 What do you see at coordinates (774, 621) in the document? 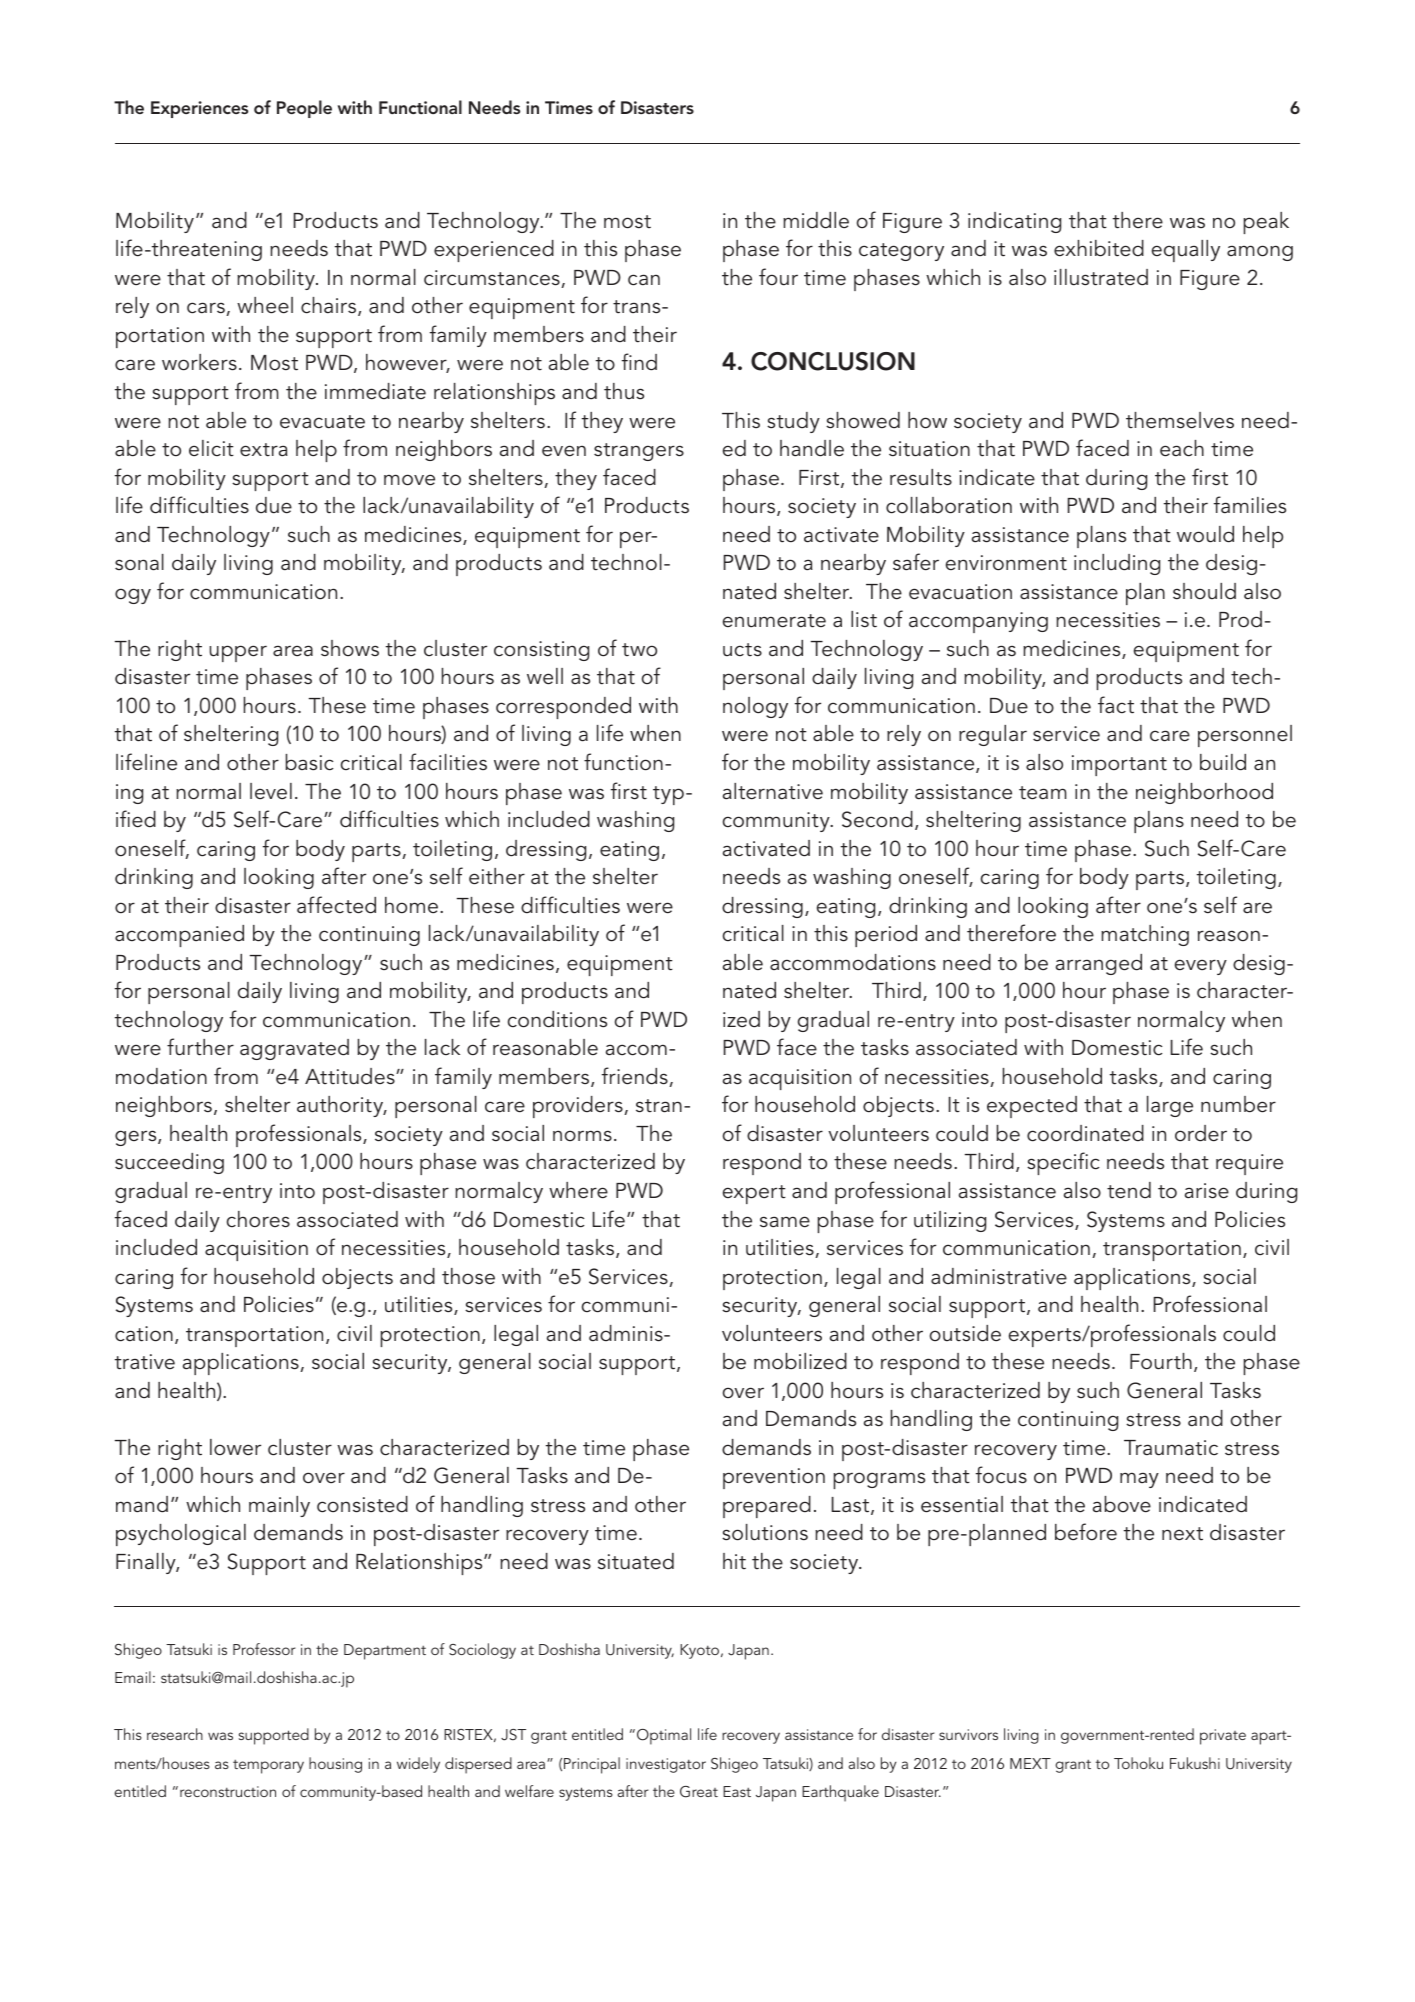
I see `enumerate` at bounding box center [774, 621].
